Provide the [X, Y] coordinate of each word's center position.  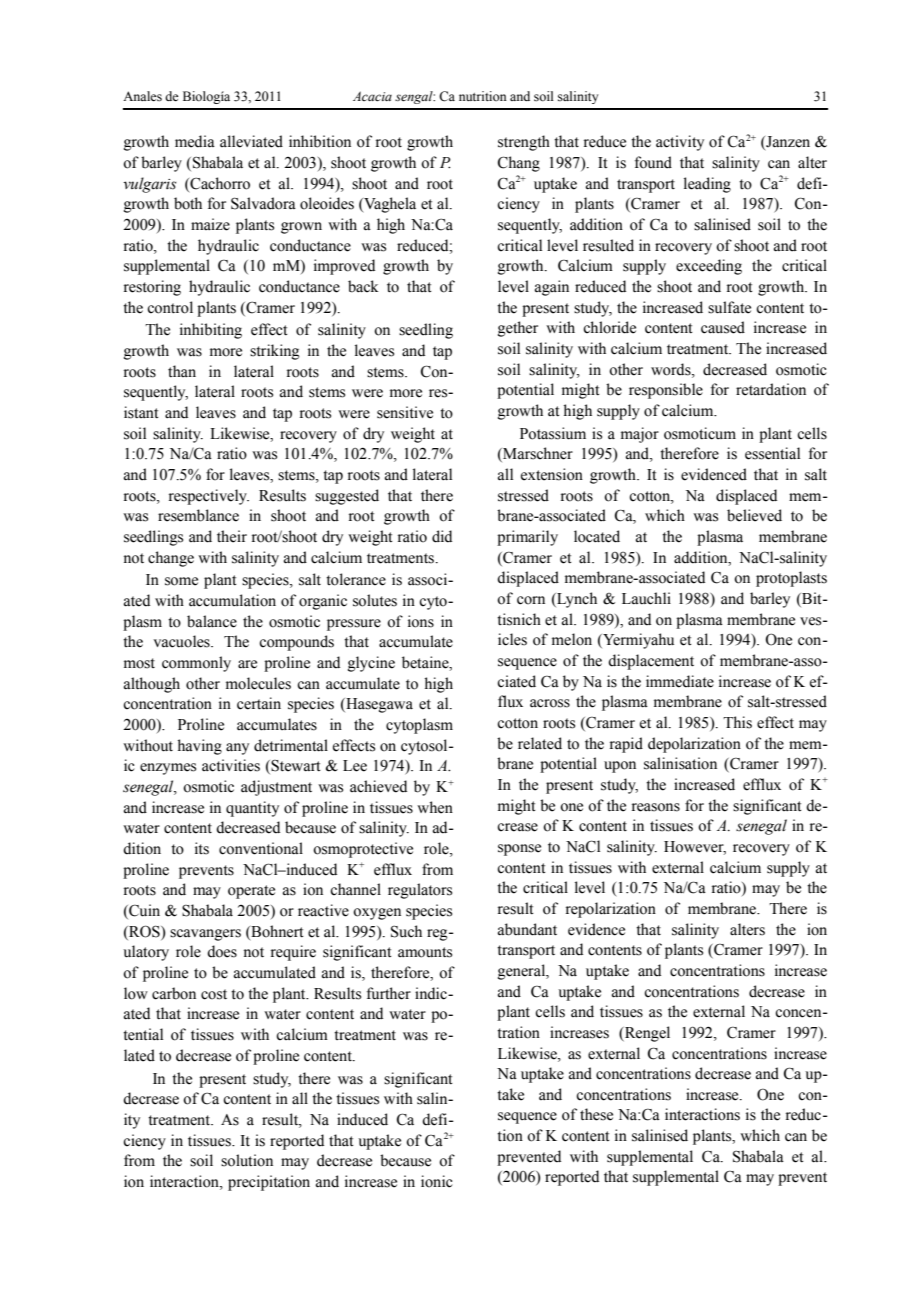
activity [680, 143]
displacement [651, 662]
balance [212, 621]
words [672, 369]
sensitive [405, 412]
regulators [420, 891]
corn [531, 600]
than [182, 371]
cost [214, 994]
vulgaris [150, 185]
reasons [656, 807]
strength [524, 143]
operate [251, 892]
